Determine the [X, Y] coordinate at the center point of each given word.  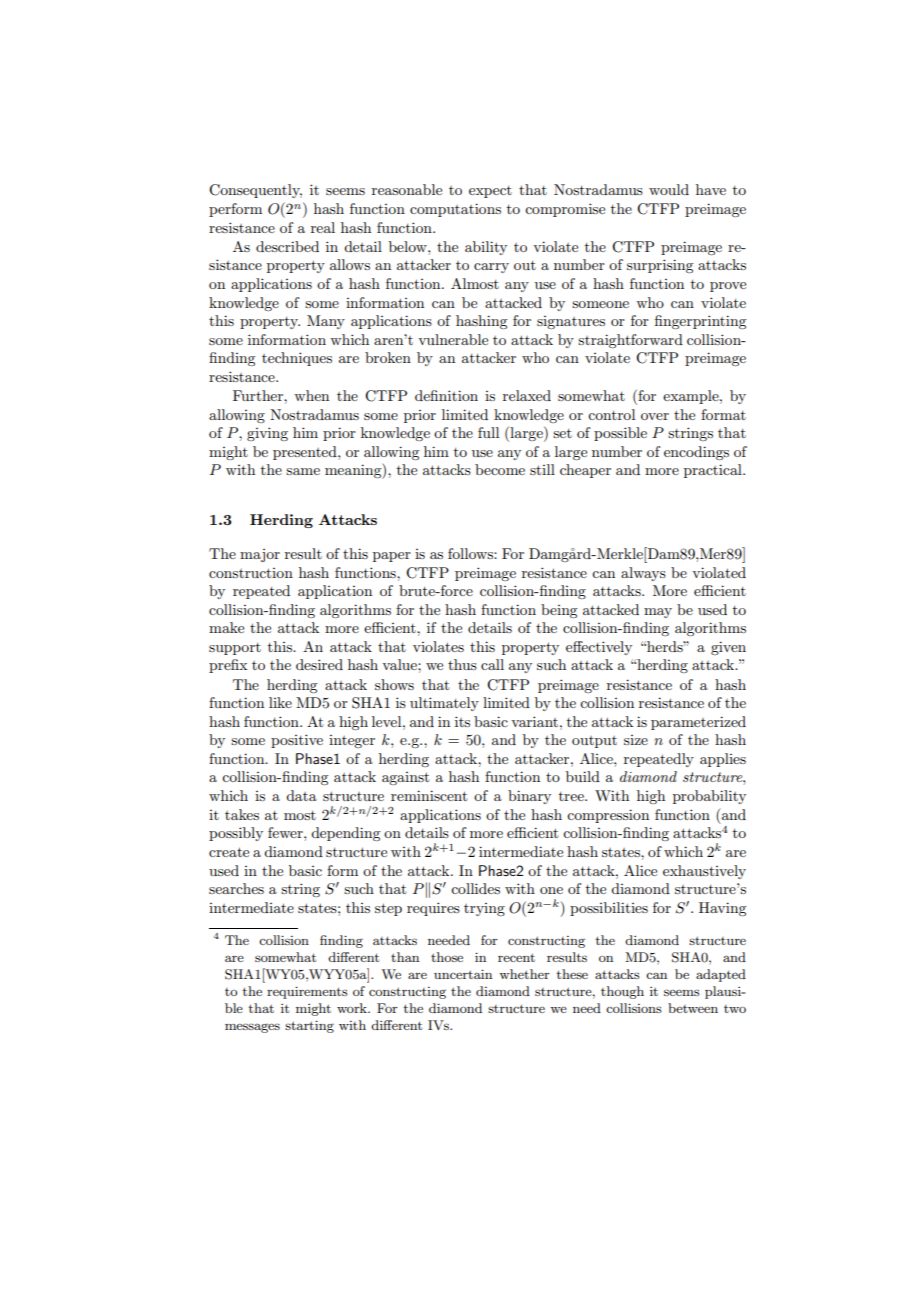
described [287, 246]
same [303, 471]
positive [297, 741]
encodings [696, 453]
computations [455, 210]
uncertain [463, 974]
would [669, 189]
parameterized [698, 723]
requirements [307, 992]
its [462, 721]
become [500, 469]
